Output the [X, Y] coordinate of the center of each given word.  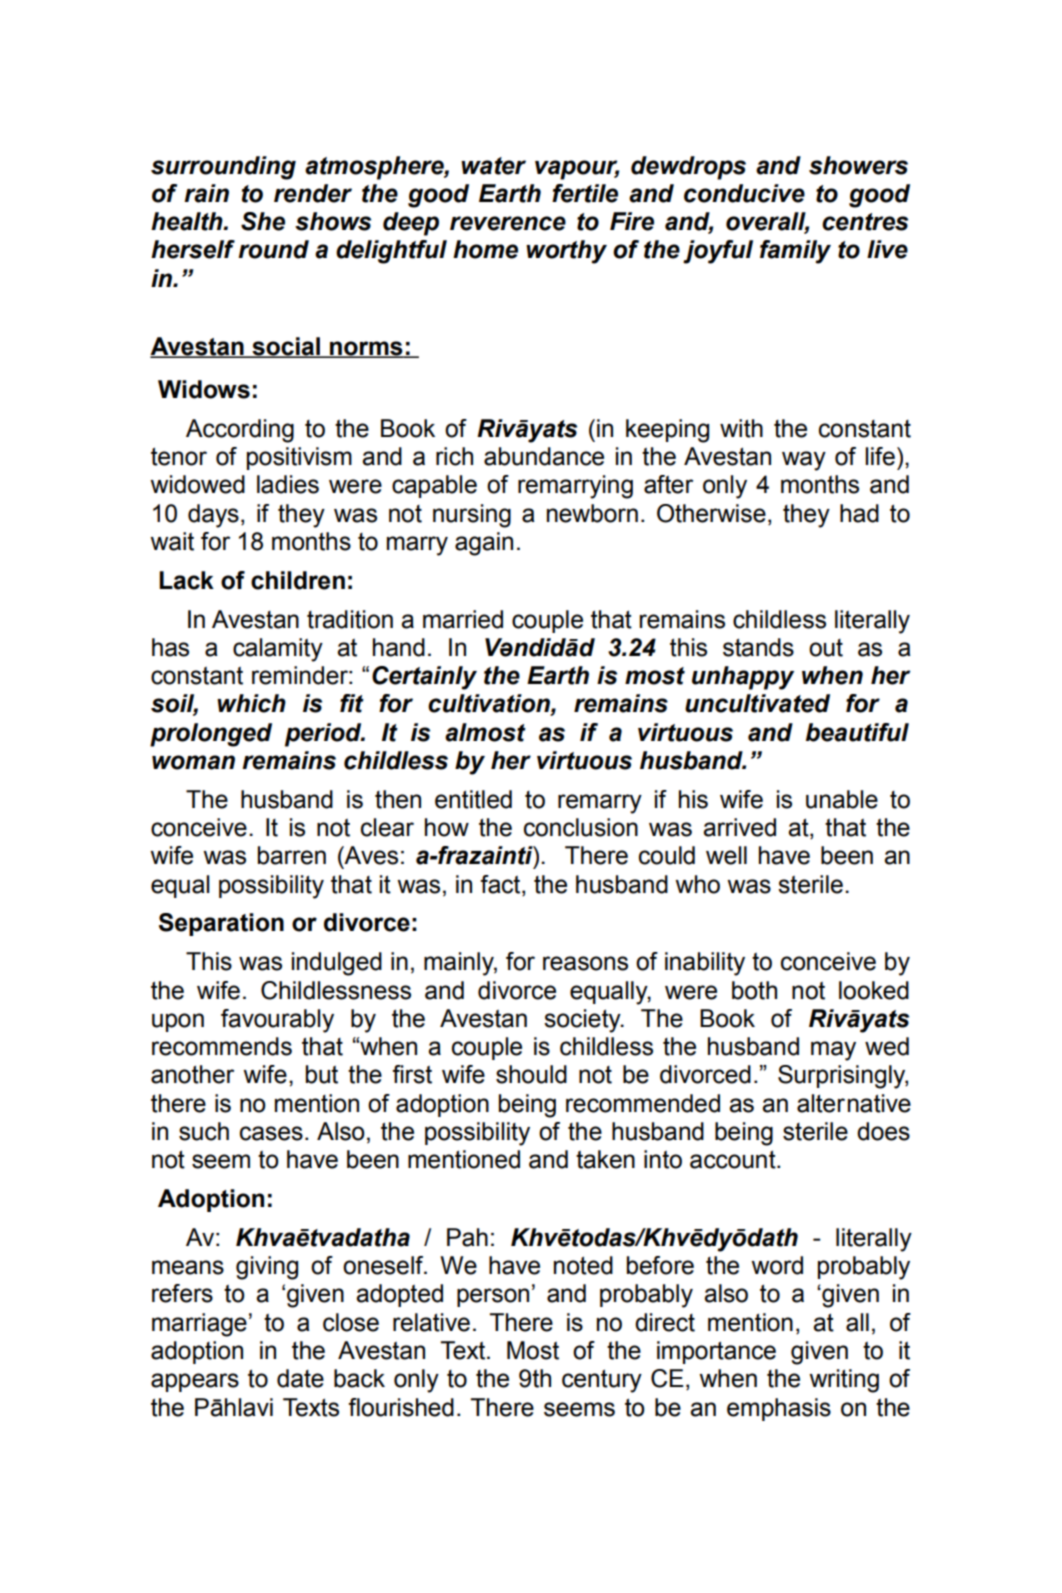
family [795, 252]
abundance [544, 456]
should [531, 1074]
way [804, 461]
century [602, 1381]
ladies [288, 484]
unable [842, 799]
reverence [508, 223]
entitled [473, 799]
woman [193, 762]
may [833, 1051]
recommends [222, 1046]
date [300, 1378]
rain [206, 193]
